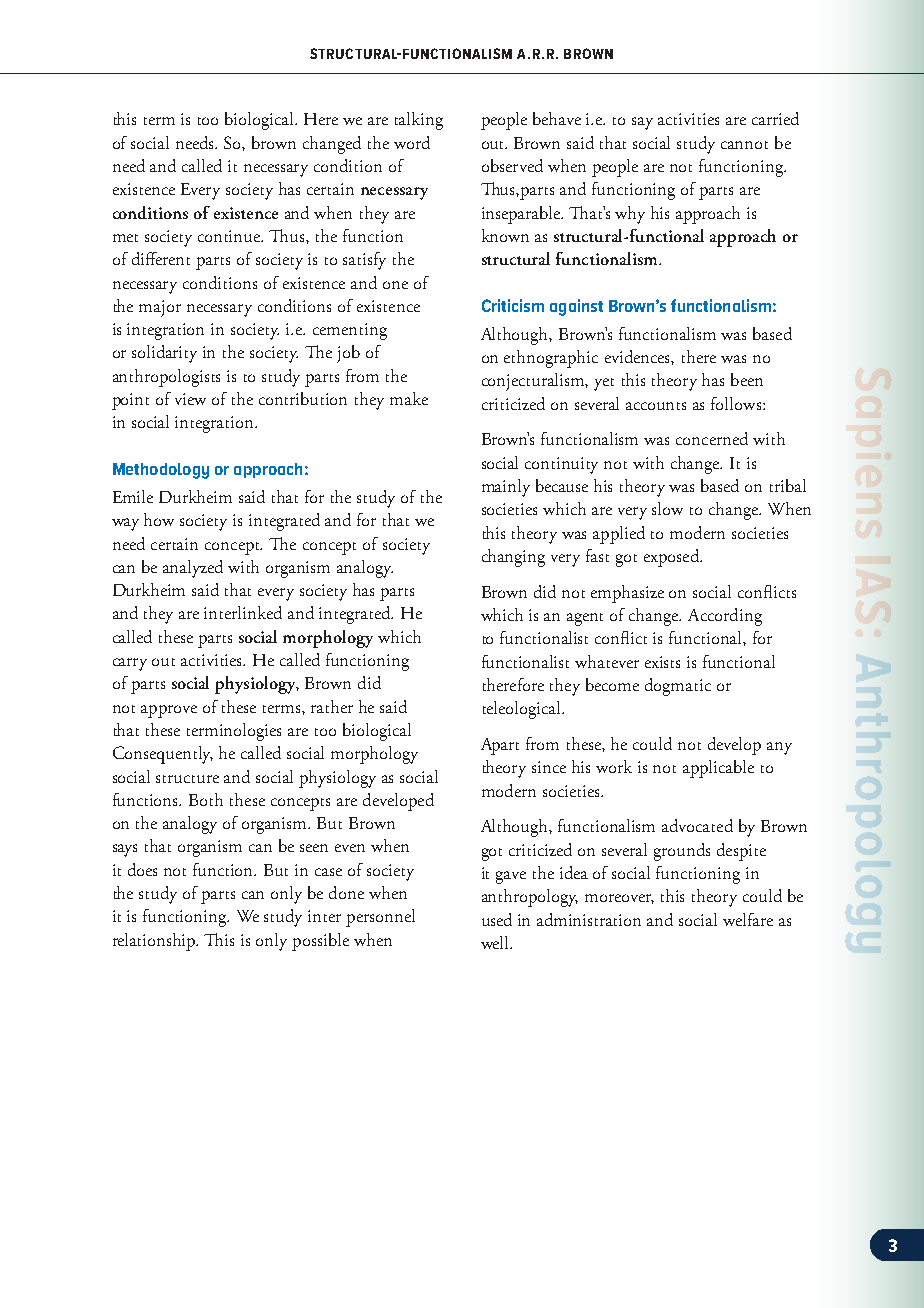 Image resolution: width=924 pixels, height=1308 pixels. I want to click on continue, so click(230, 236).
